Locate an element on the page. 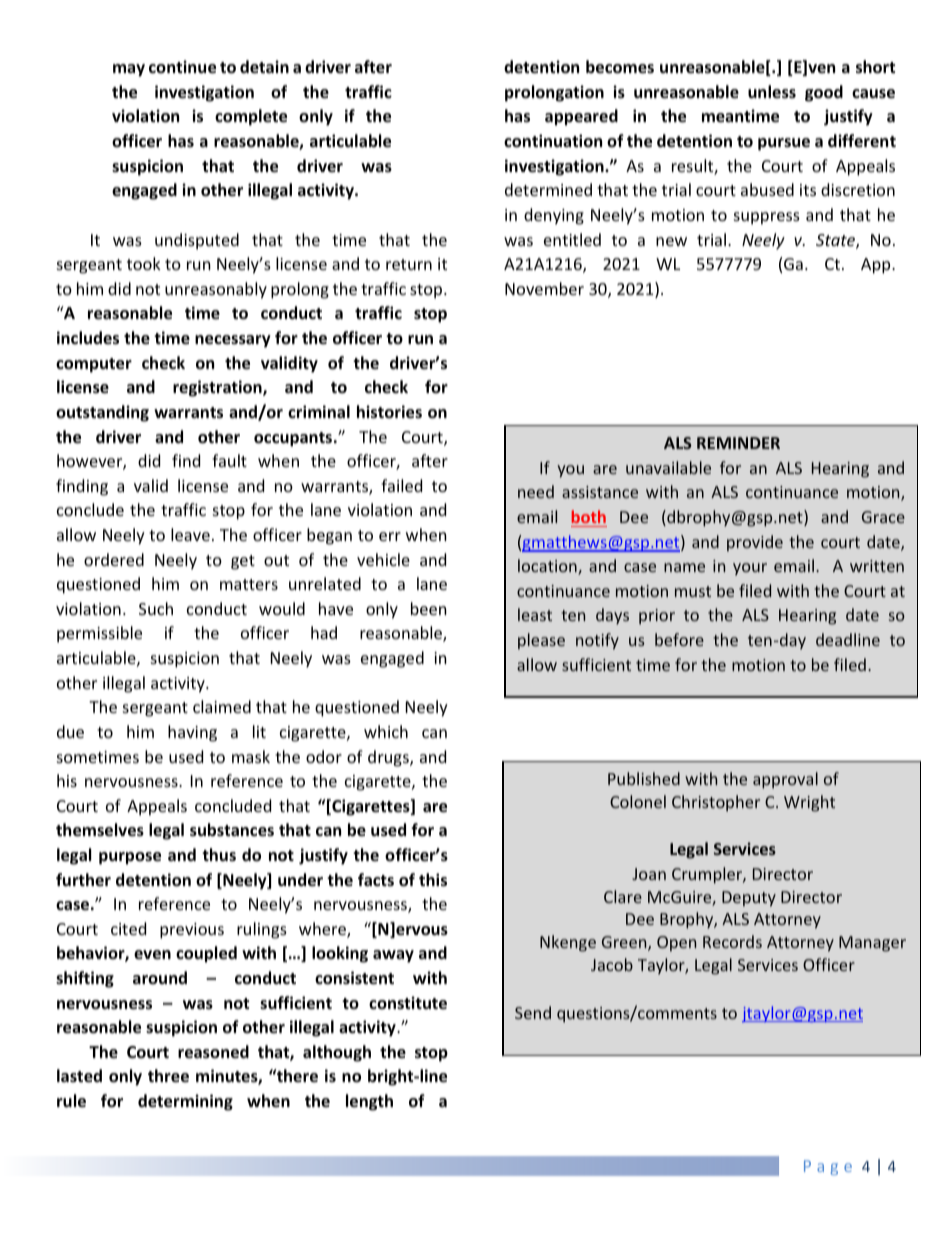 The width and height of the page is (952, 1233). approval is located at coordinates (785, 780).
